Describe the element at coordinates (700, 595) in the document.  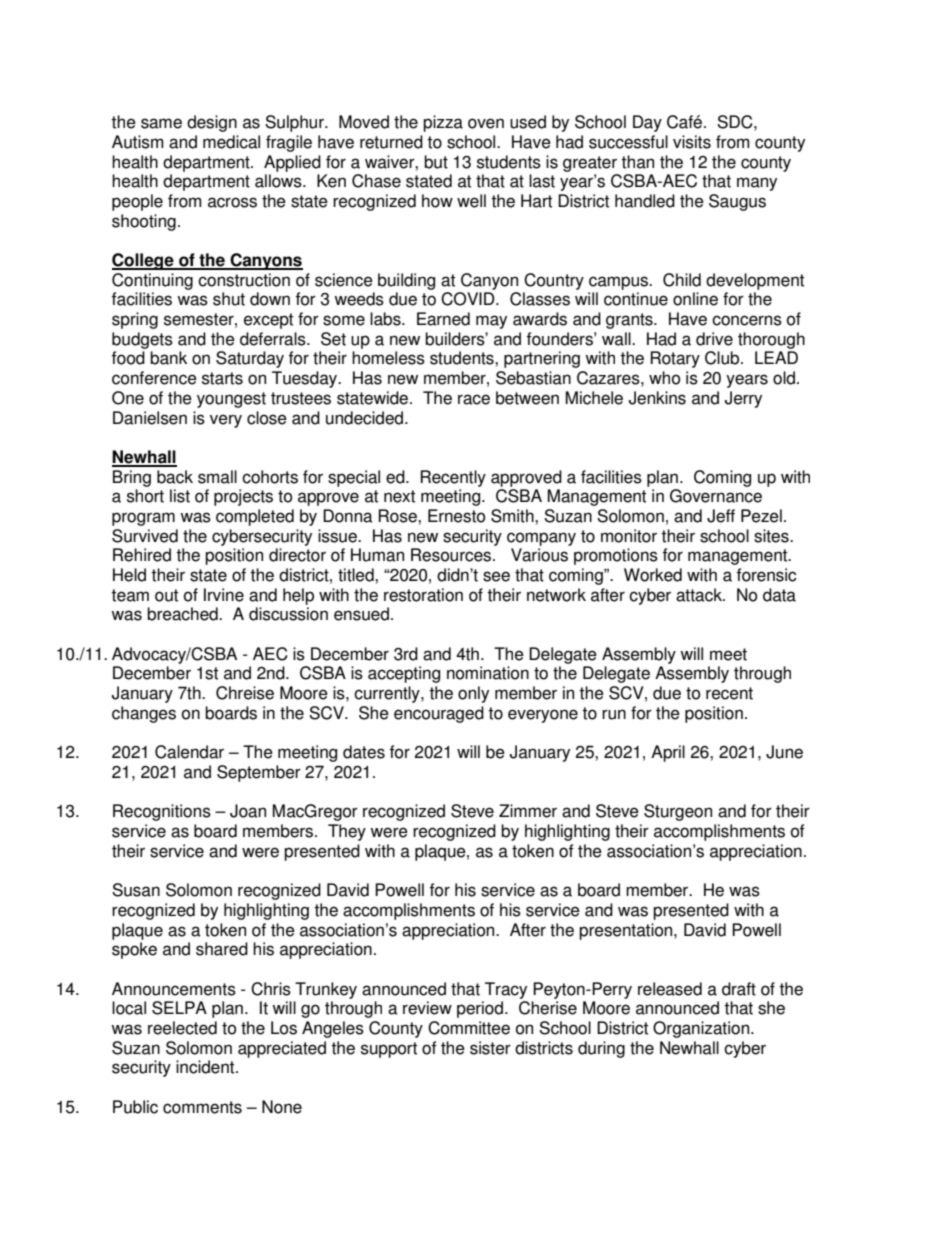
I see `attack` at that location.
